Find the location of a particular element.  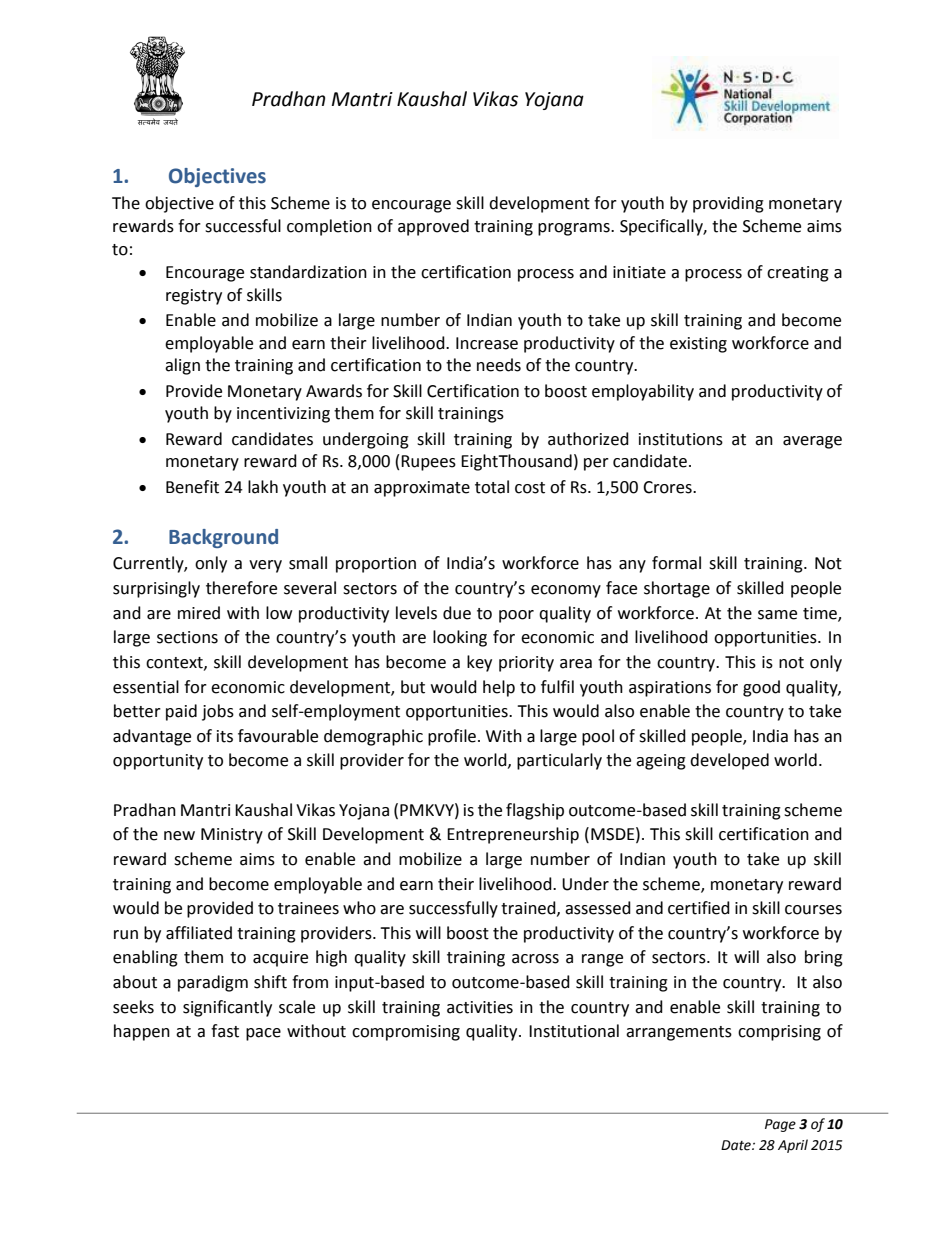

registry is located at coordinates (194, 297).
